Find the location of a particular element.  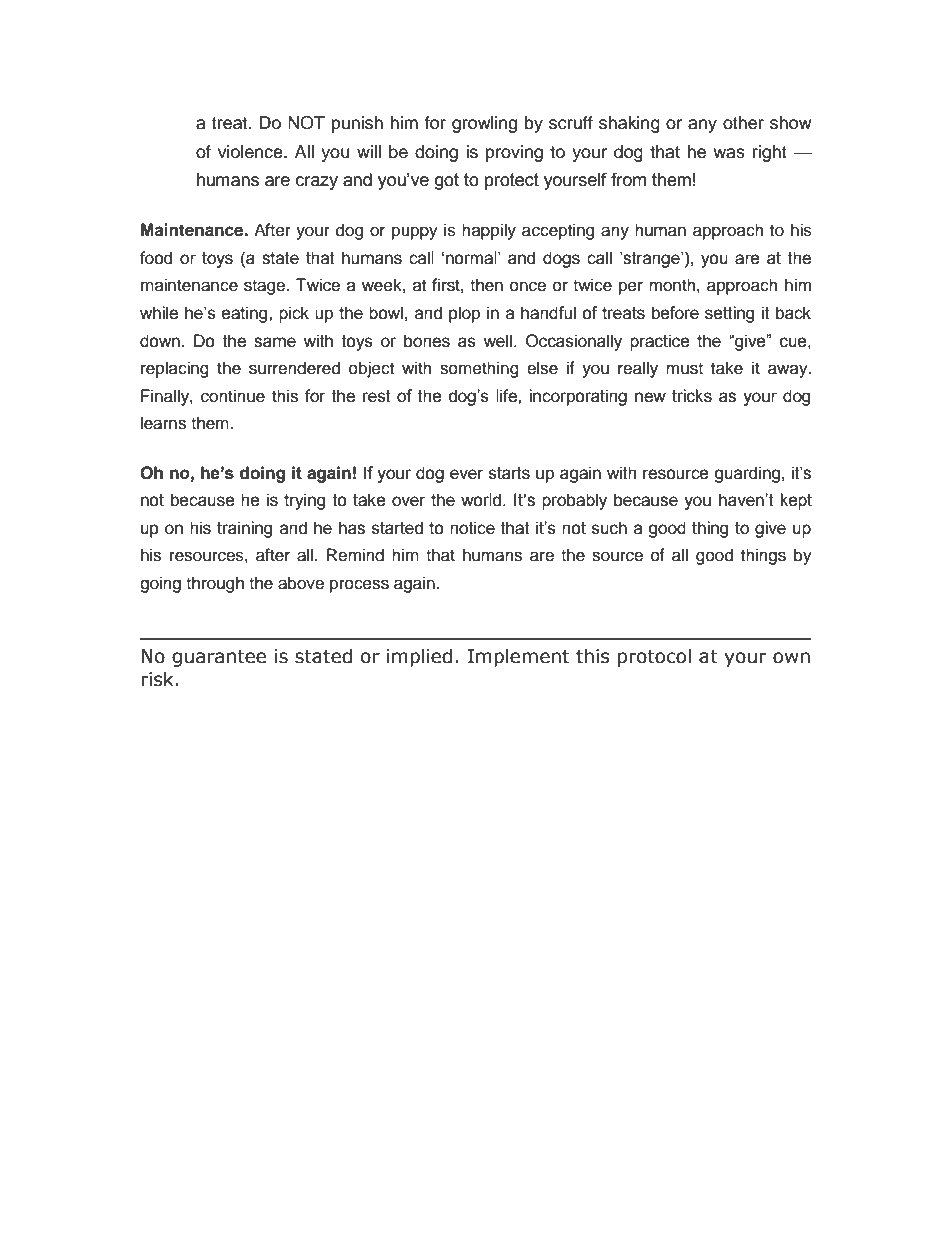

plop is located at coordinates (464, 314).
